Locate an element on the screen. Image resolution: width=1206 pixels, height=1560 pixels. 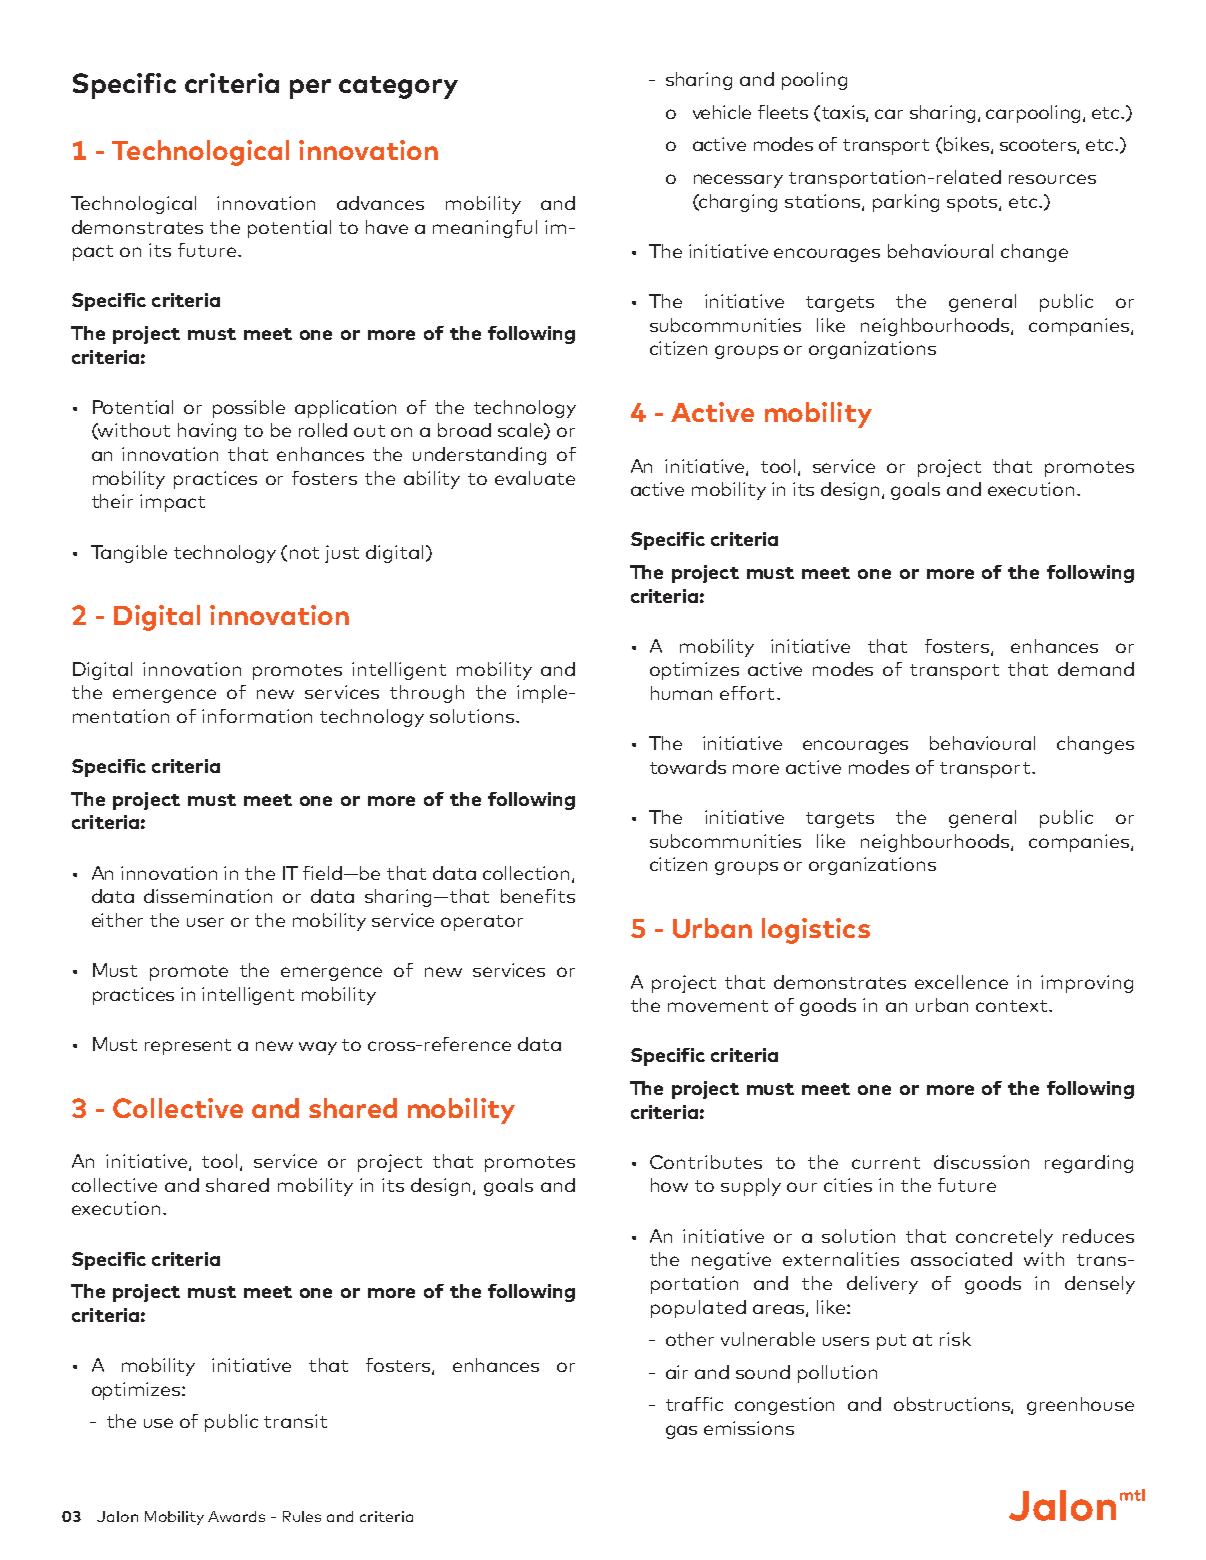
how is located at coordinates (669, 1185).
